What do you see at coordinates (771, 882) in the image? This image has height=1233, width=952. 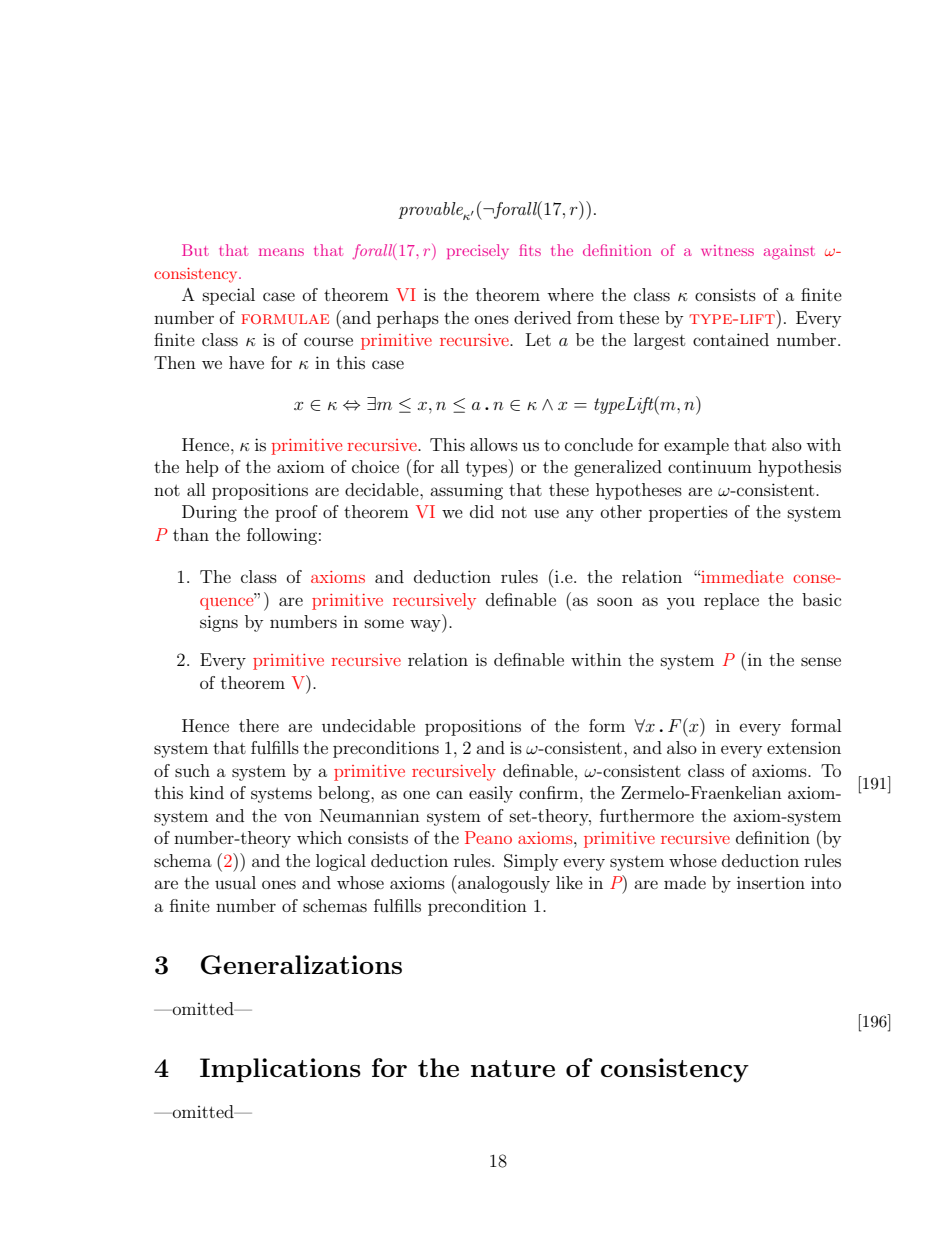 I see `insertion` at bounding box center [771, 882].
